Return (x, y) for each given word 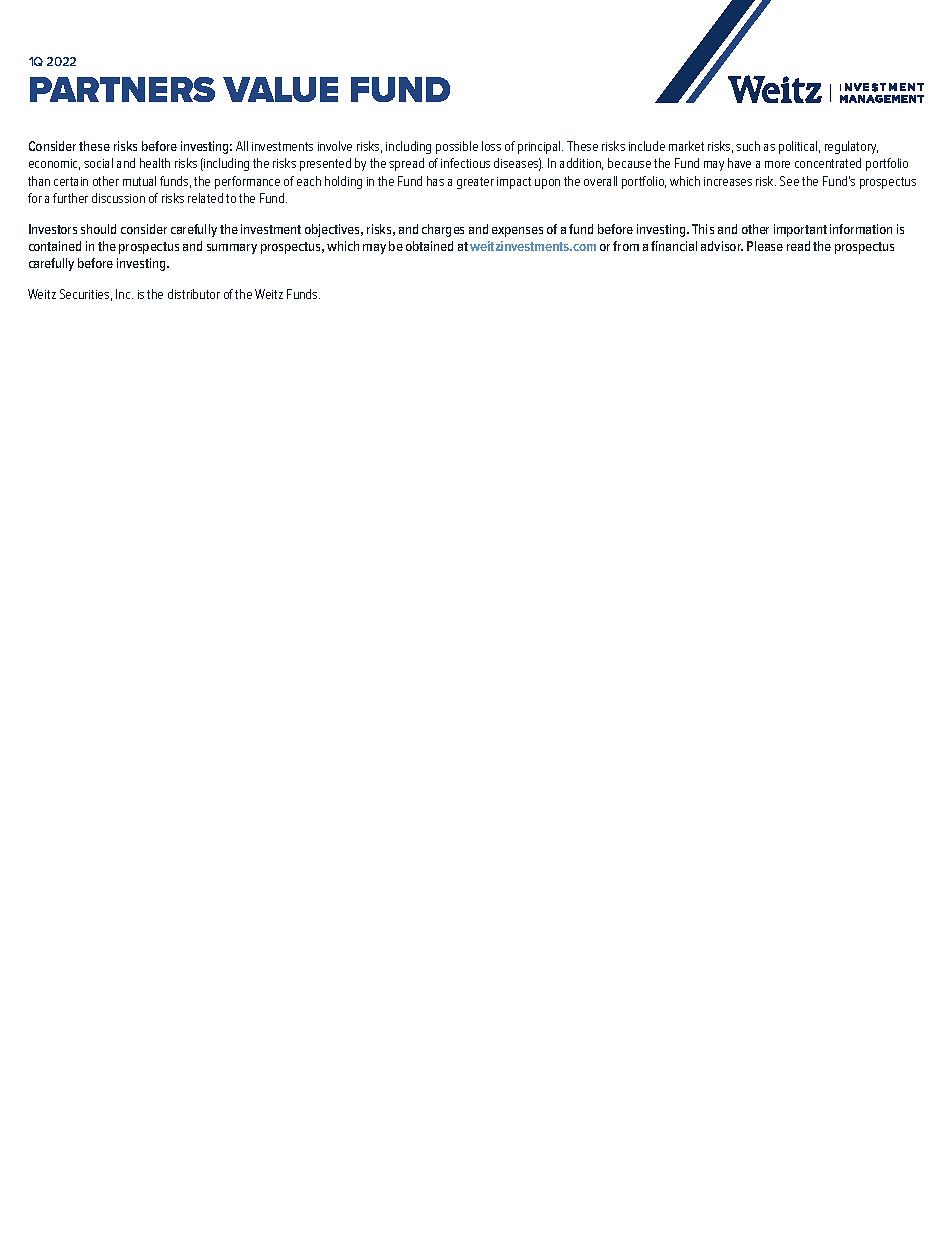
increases (728, 181)
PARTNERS (122, 89)
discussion (118, 198)
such (748, 146)
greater (475, 183)
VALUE (280, 89)
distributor (194, 294)
